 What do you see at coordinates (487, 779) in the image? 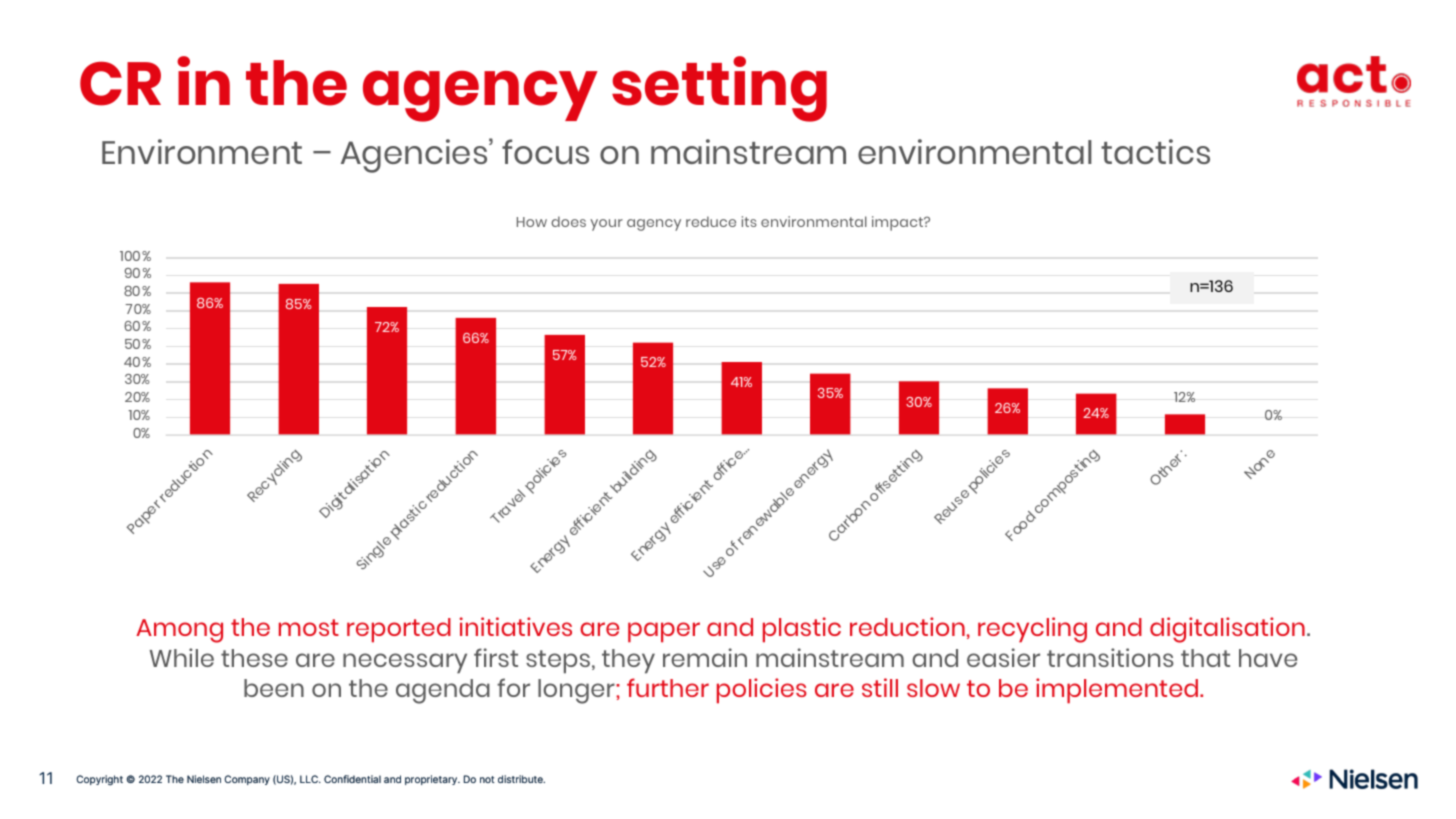
I see `not` at bounding box center [487, 779].
